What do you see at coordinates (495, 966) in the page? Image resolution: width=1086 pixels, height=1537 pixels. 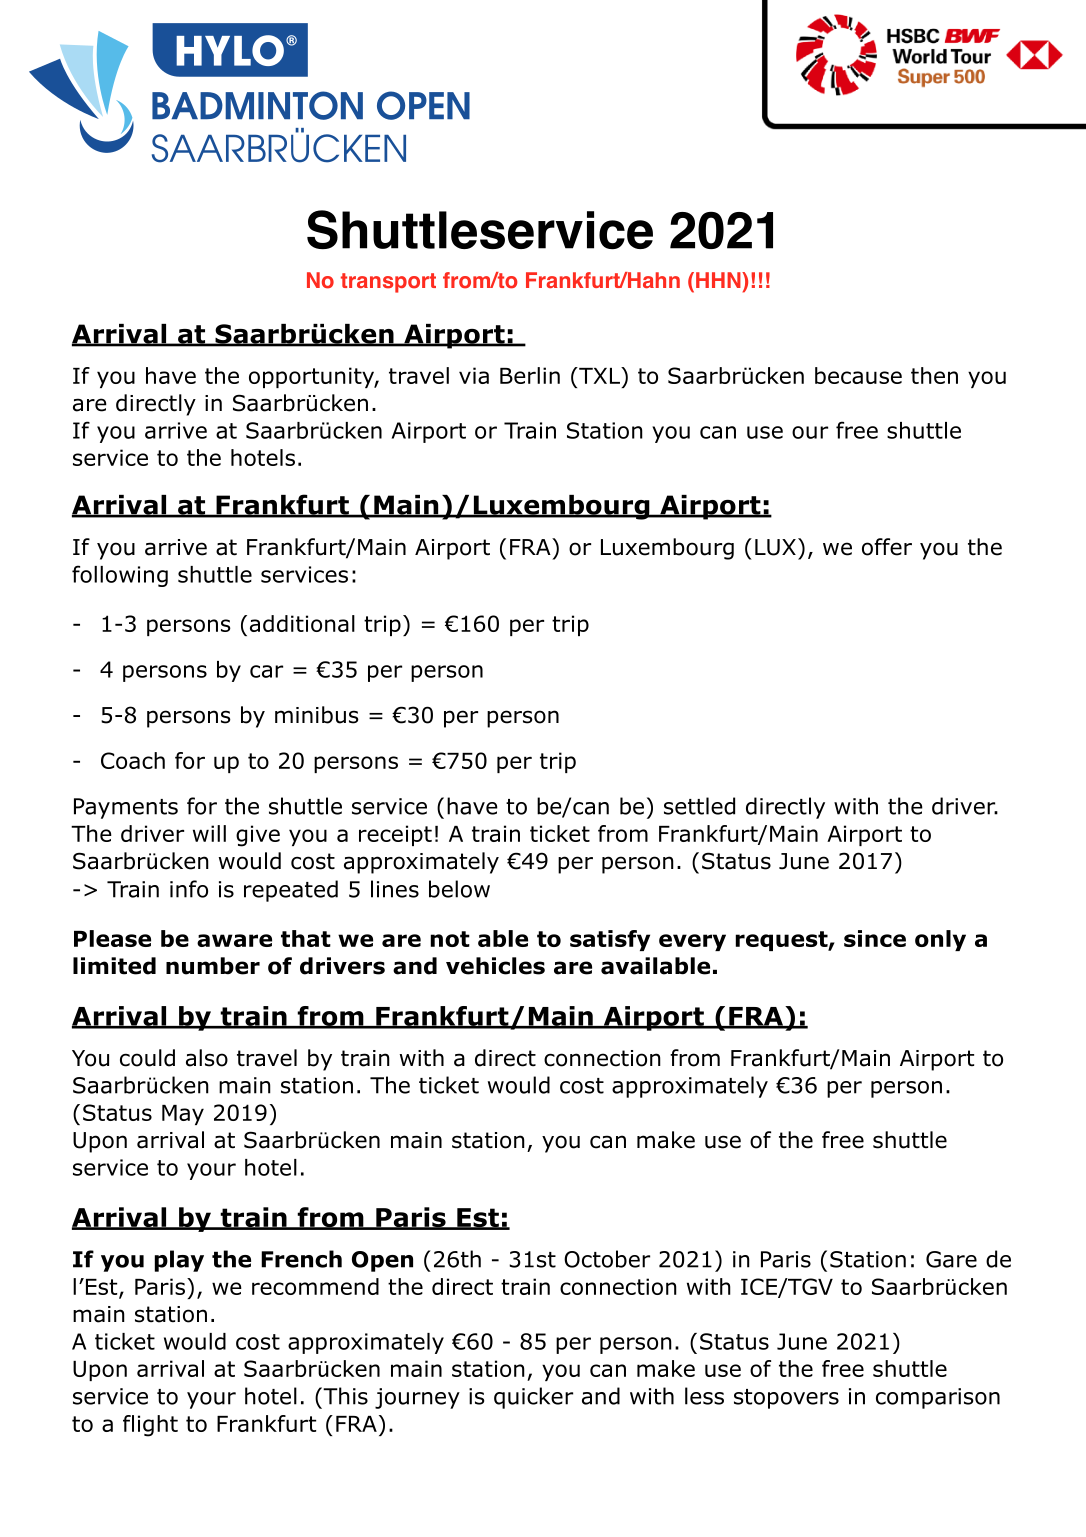 I see `vehicles` at bounding box center [495, 966].
